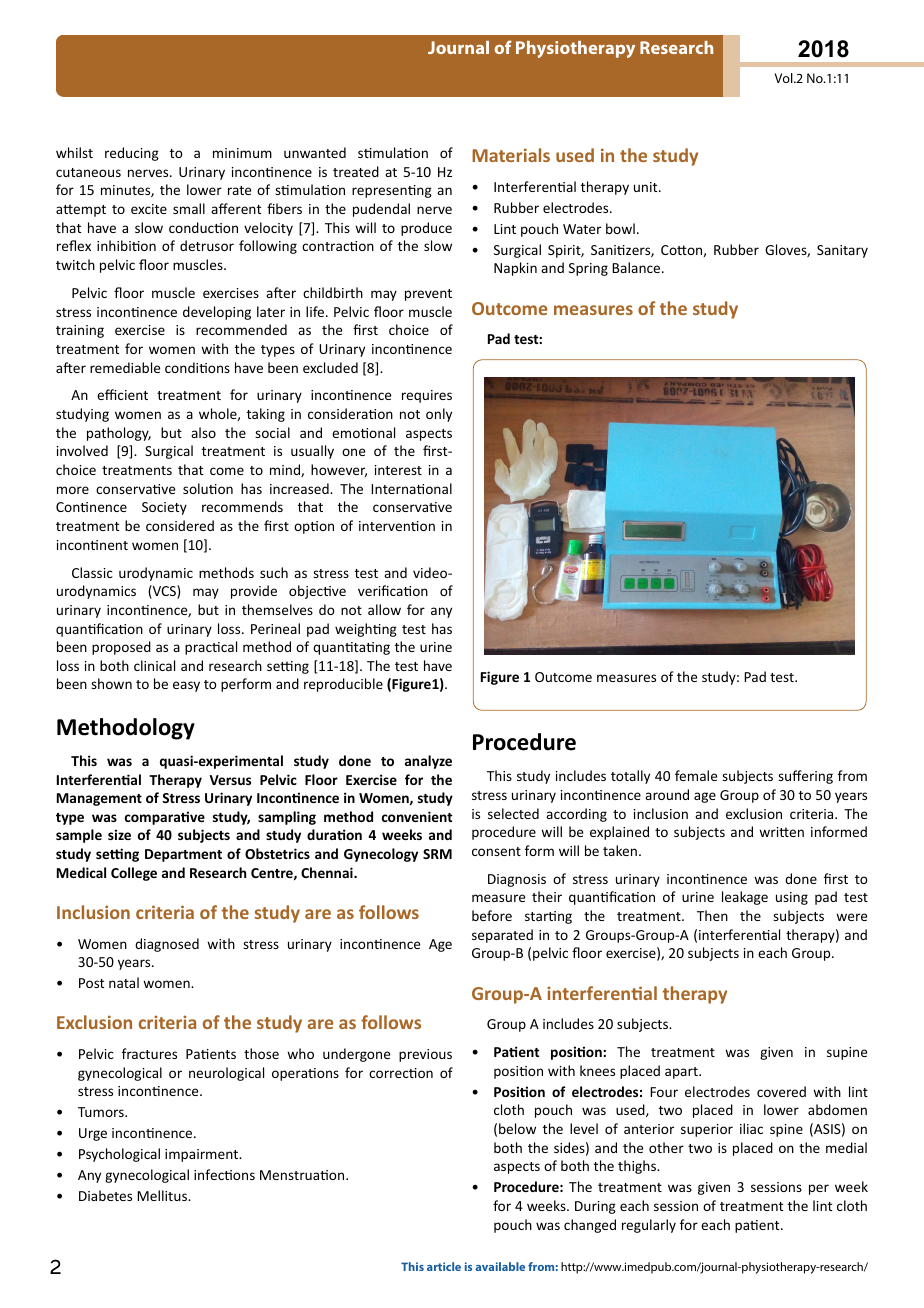 The height and width of the screenshot is (1308, 924). What do you see at coordinates (511, 155) in the screenshot?
I see `Materials` at bounding box center [511, 155].
